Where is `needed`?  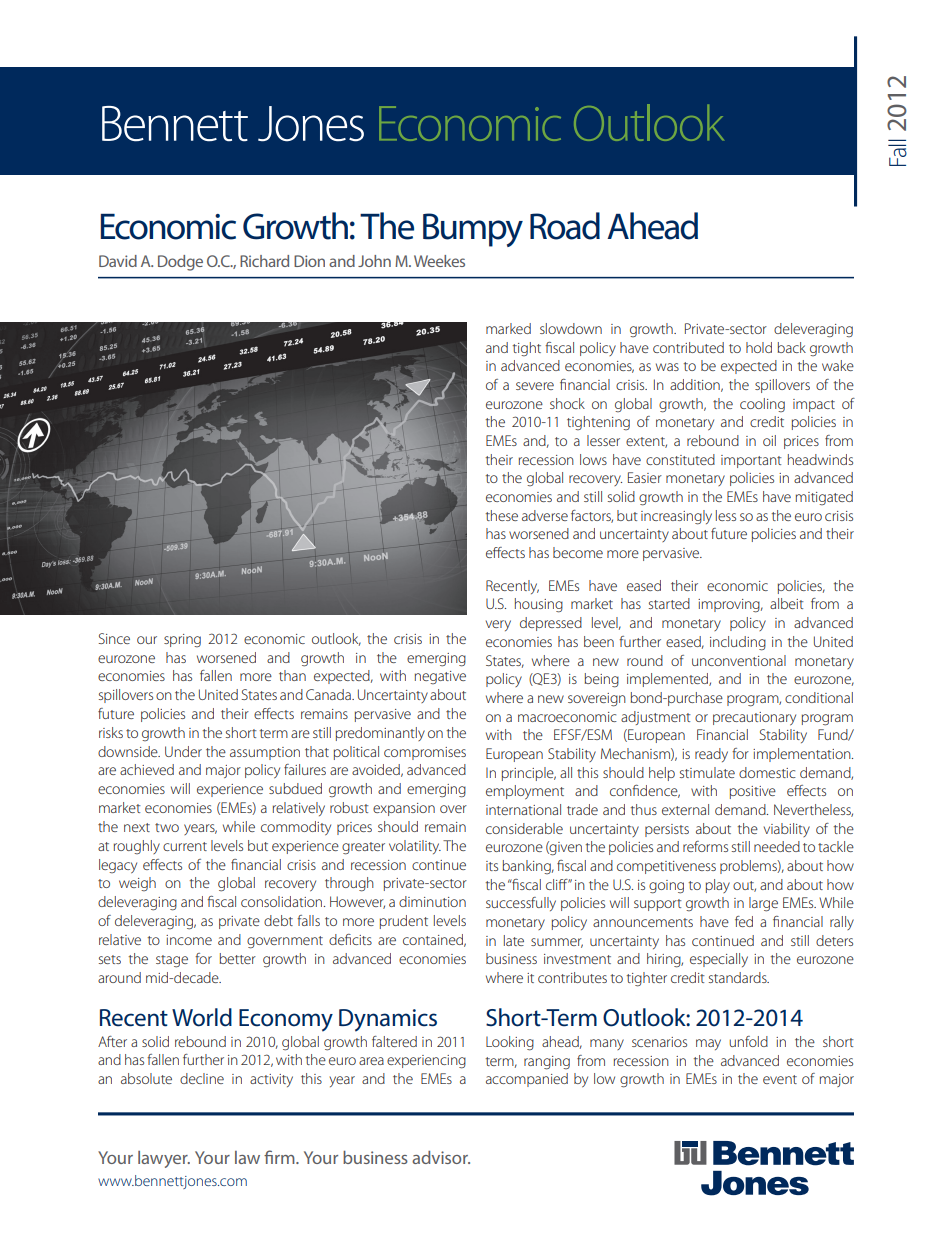
needed is located at coordinates (777, 846).
